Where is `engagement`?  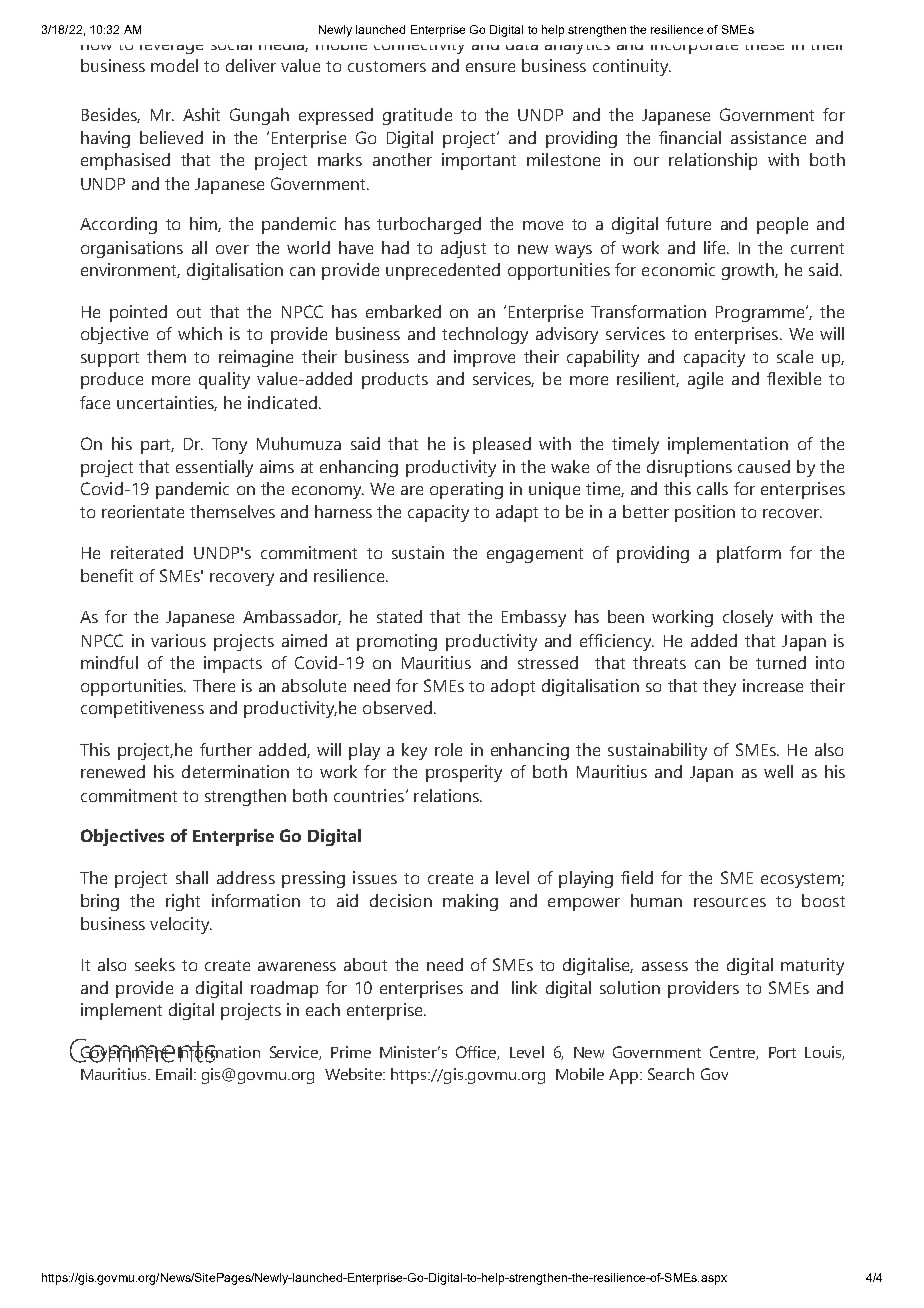
engagement is located at coordinates (535, 555).
